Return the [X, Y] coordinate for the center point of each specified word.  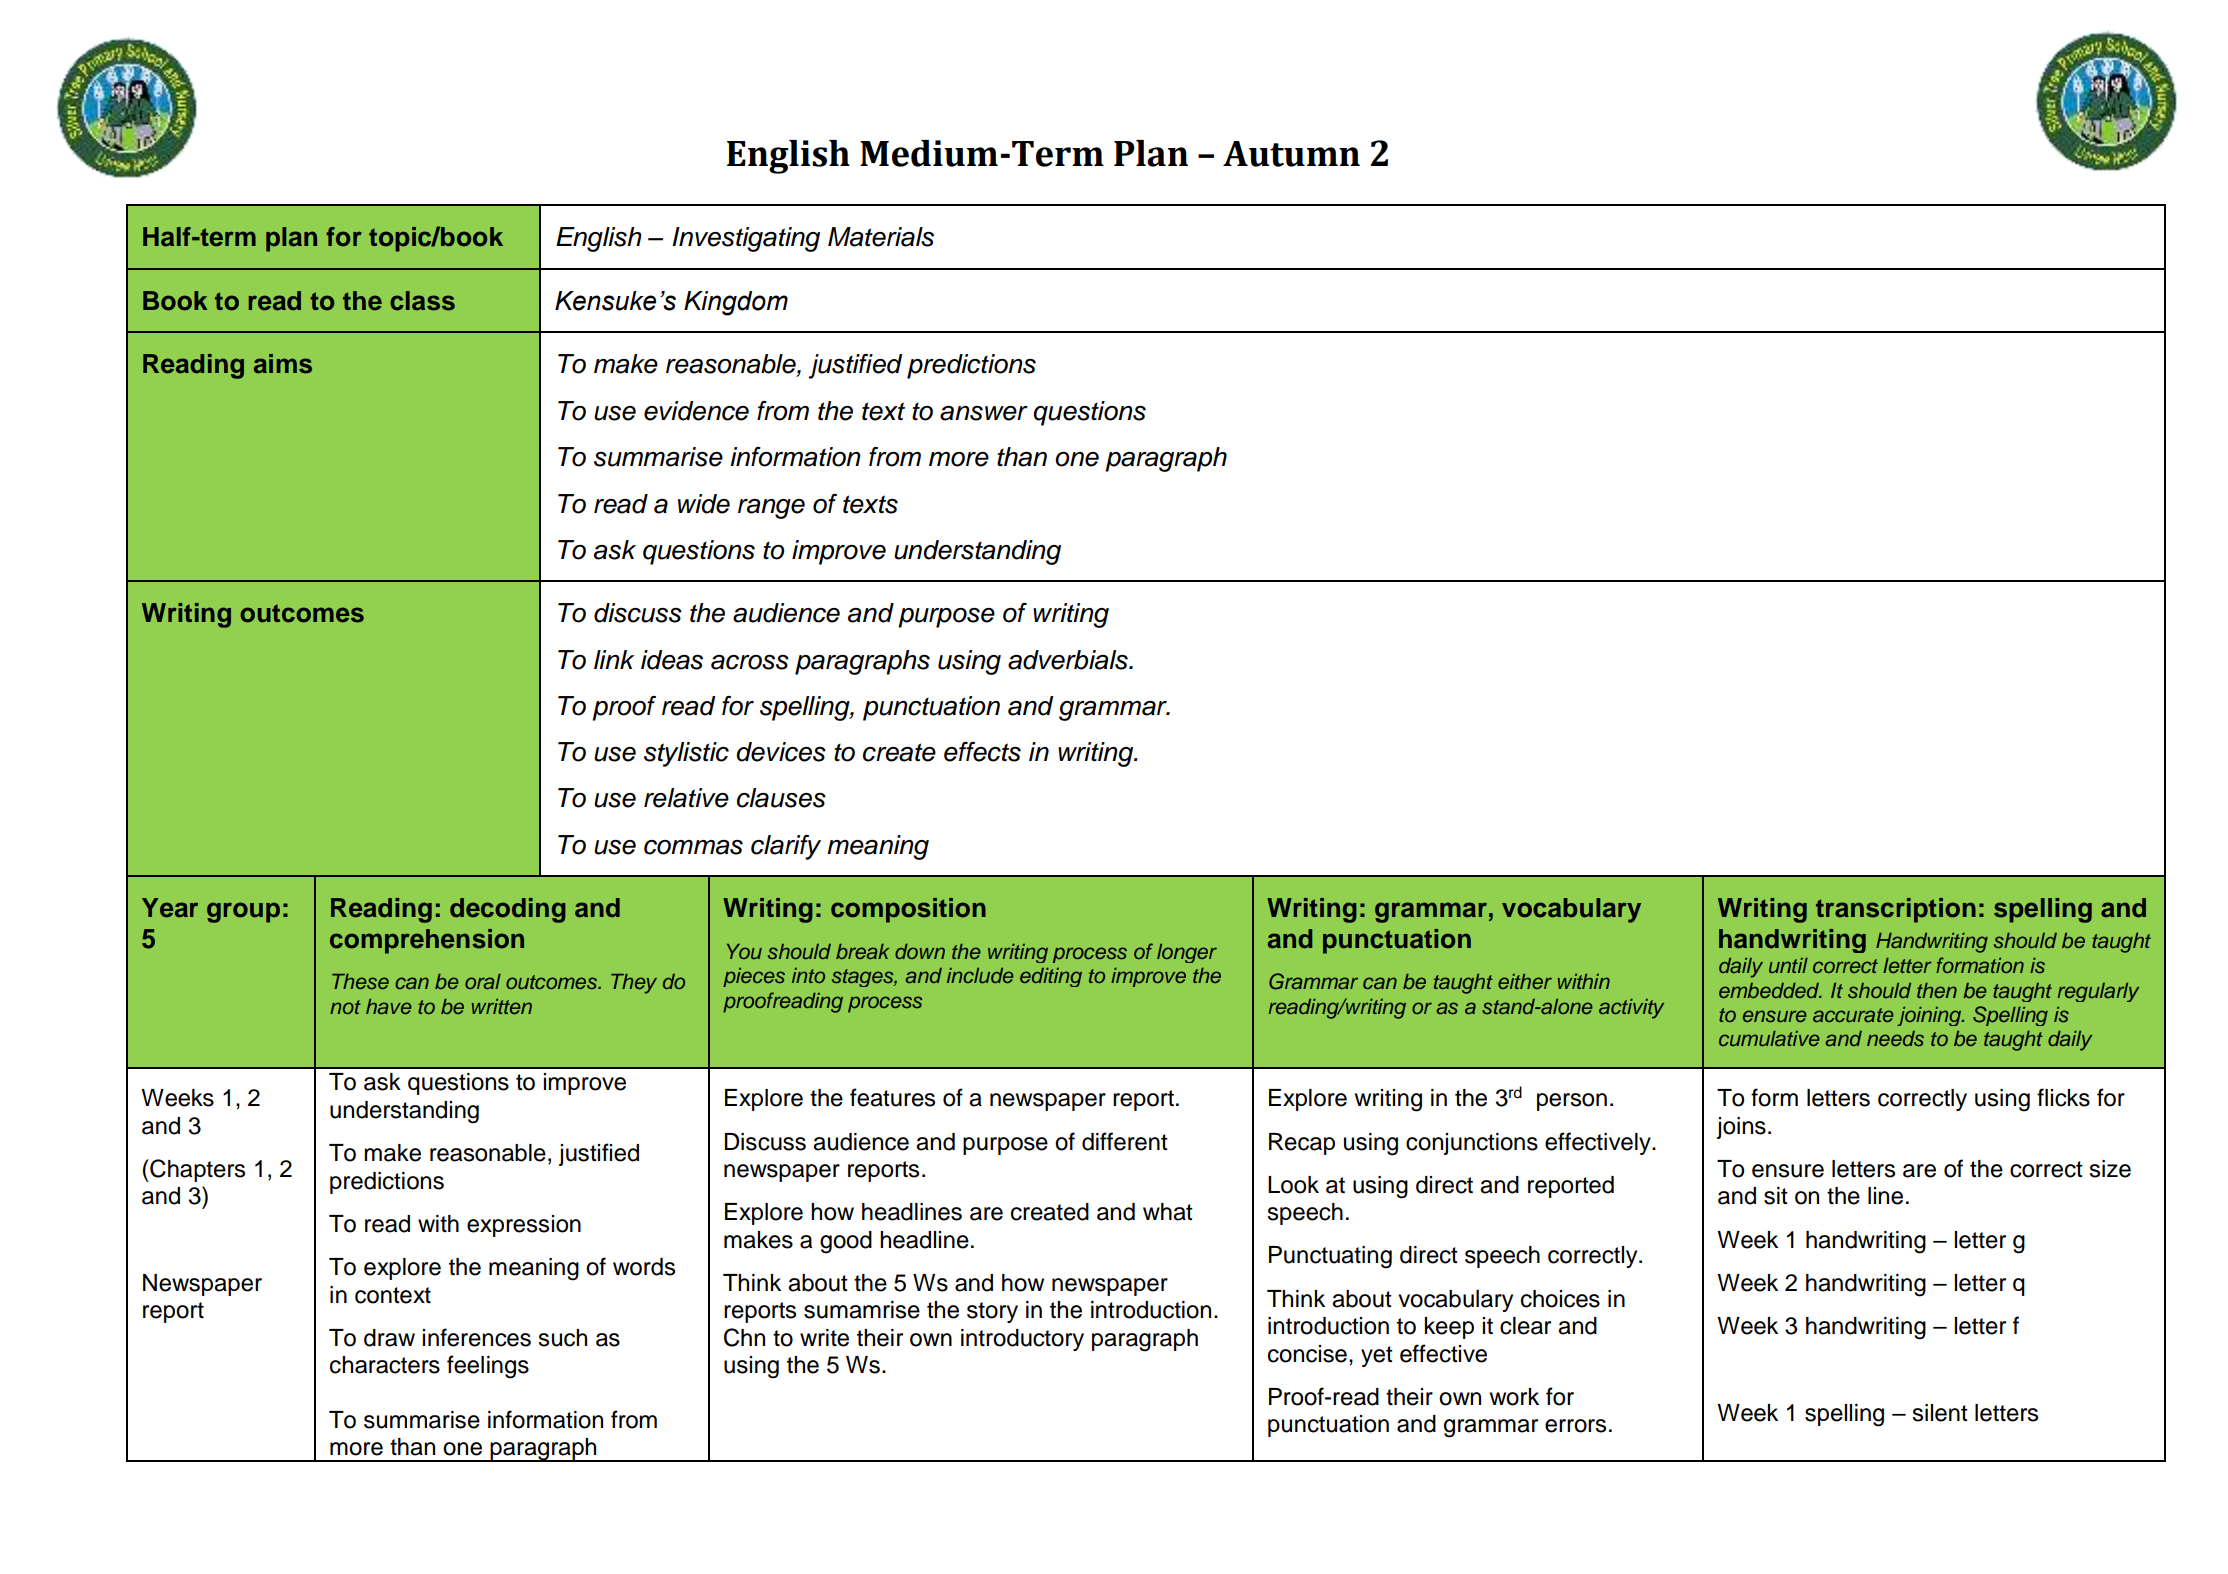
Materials [881, 237]
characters [385, 1365]
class [422, 301]
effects [982, 752]
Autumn [1291, 154]
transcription [1896, 910]
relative [686, 798]
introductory [1022, 1340]
